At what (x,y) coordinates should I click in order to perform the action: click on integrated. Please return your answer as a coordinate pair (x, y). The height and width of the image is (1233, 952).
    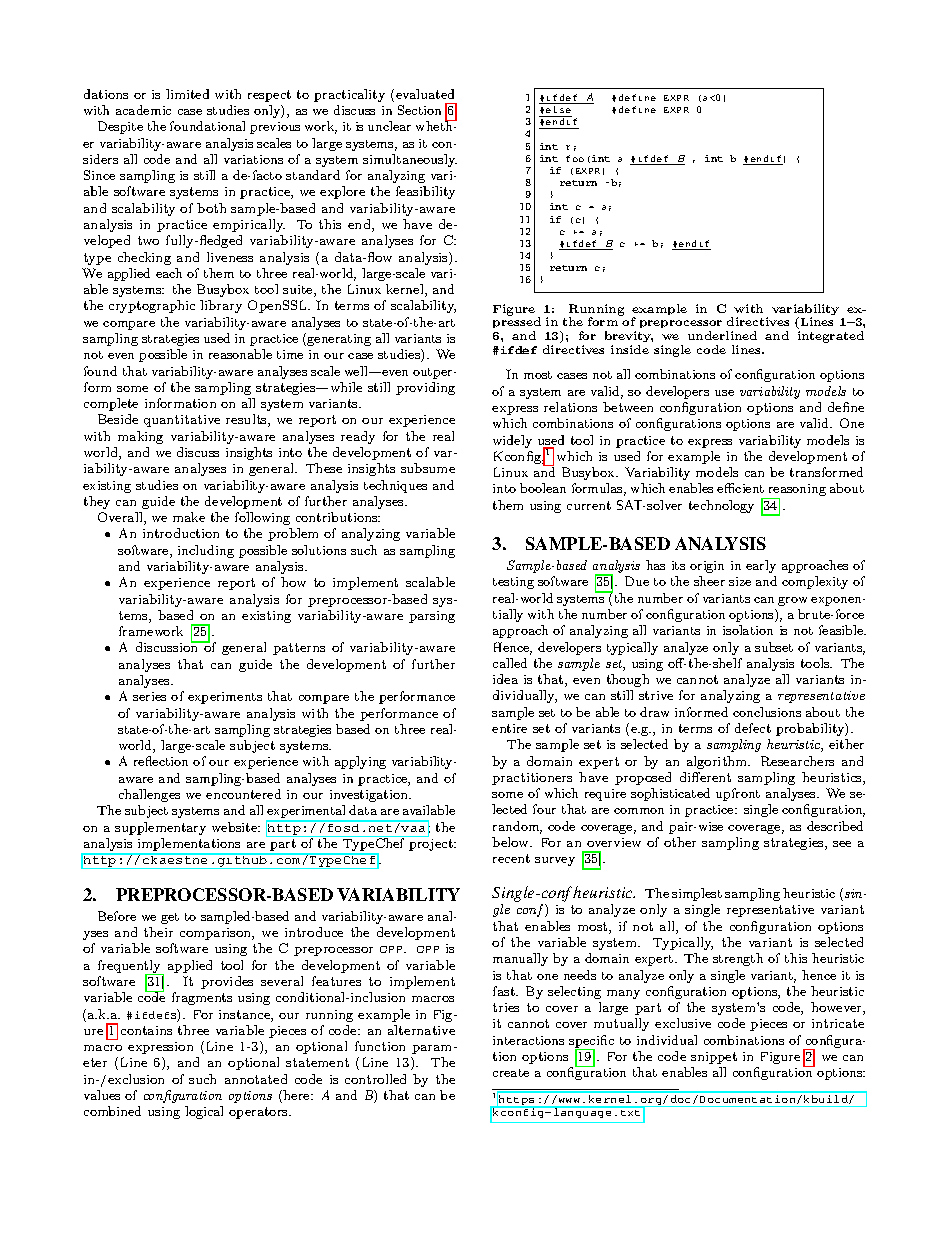
    Looking at the image, I should click on (831, 337).
